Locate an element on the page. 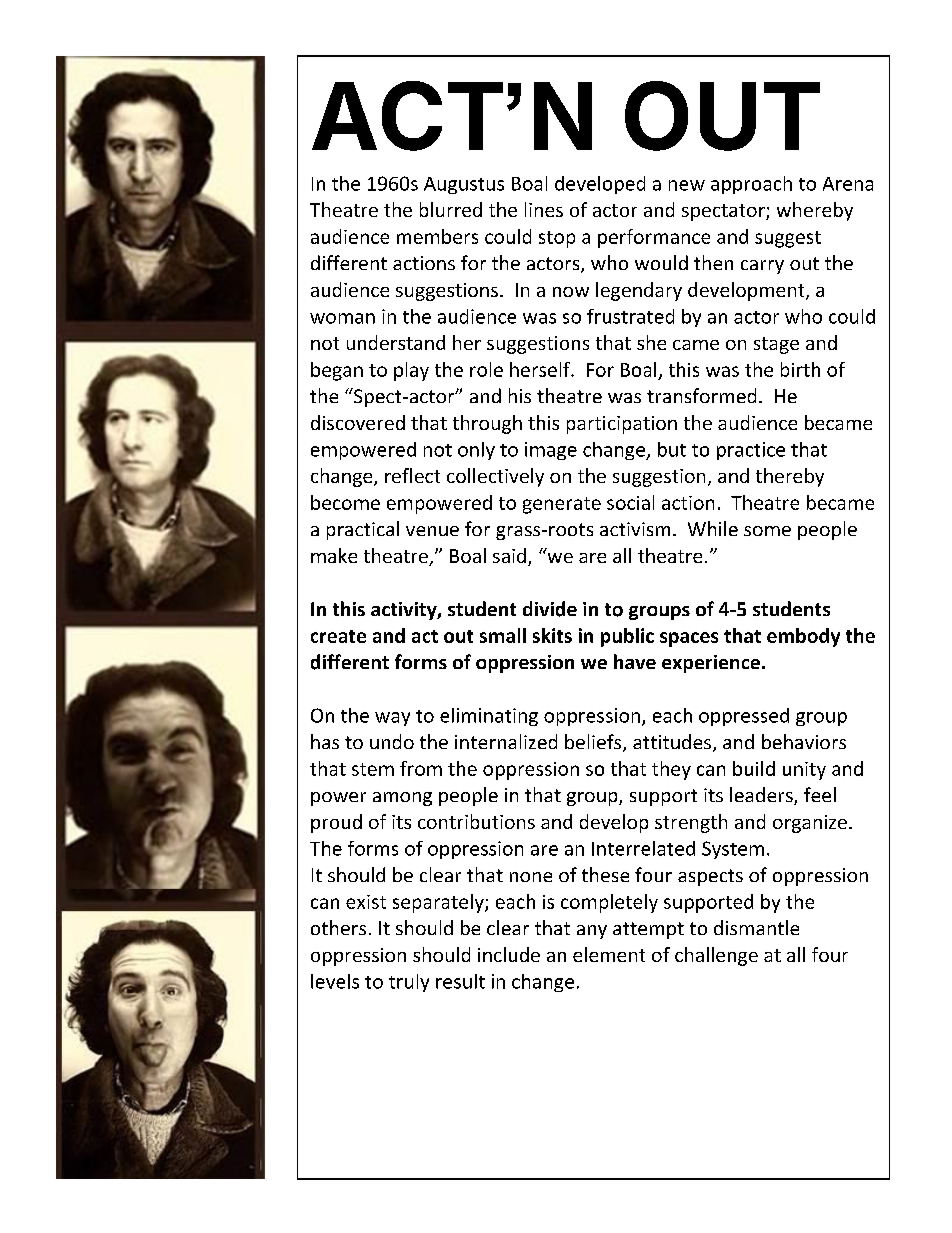 Image resolution: width=952 pixels, height=1233 pixels. members is located at coordinates (437, 236).
